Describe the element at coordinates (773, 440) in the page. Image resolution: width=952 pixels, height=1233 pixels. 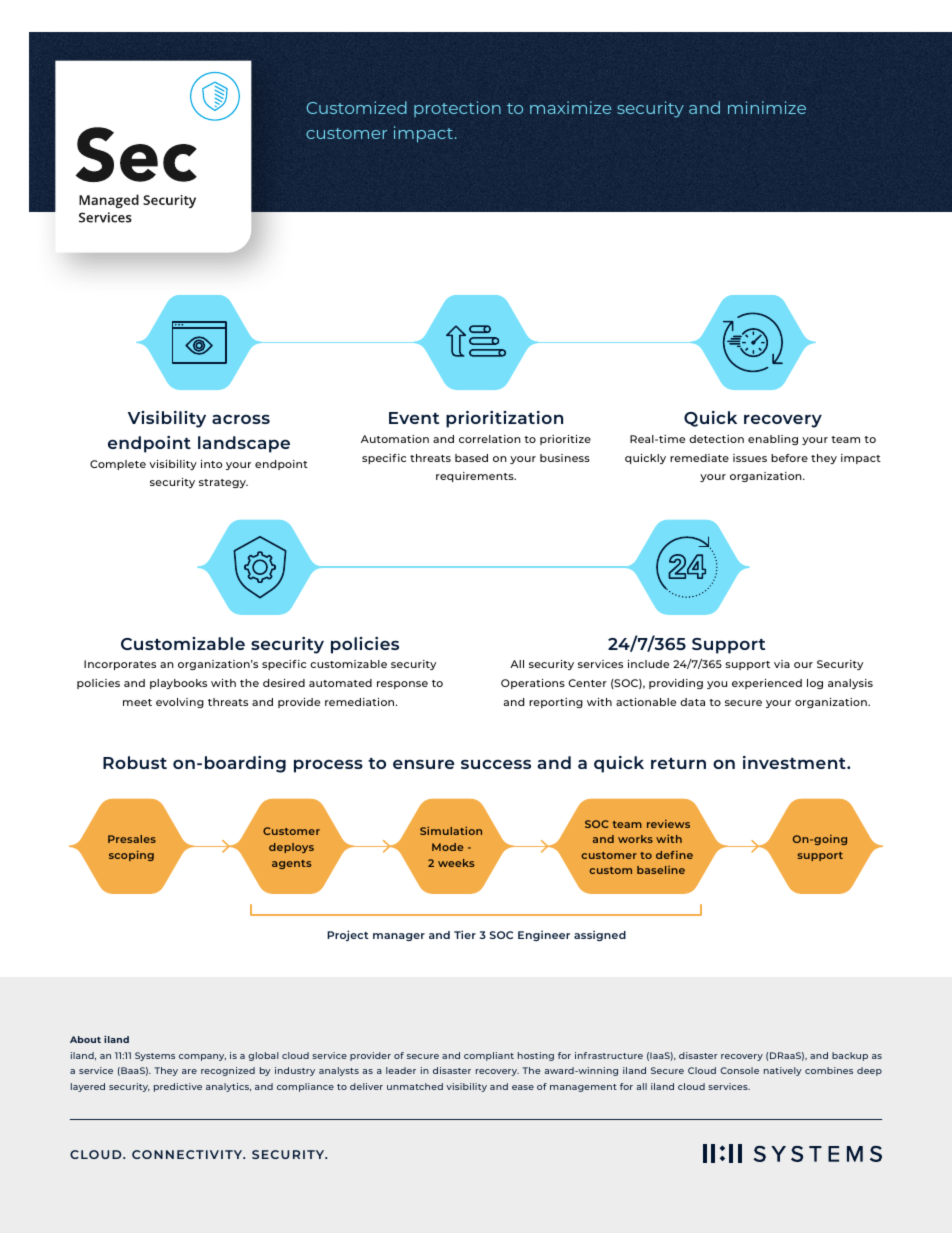
I see `enabling` at that location.
